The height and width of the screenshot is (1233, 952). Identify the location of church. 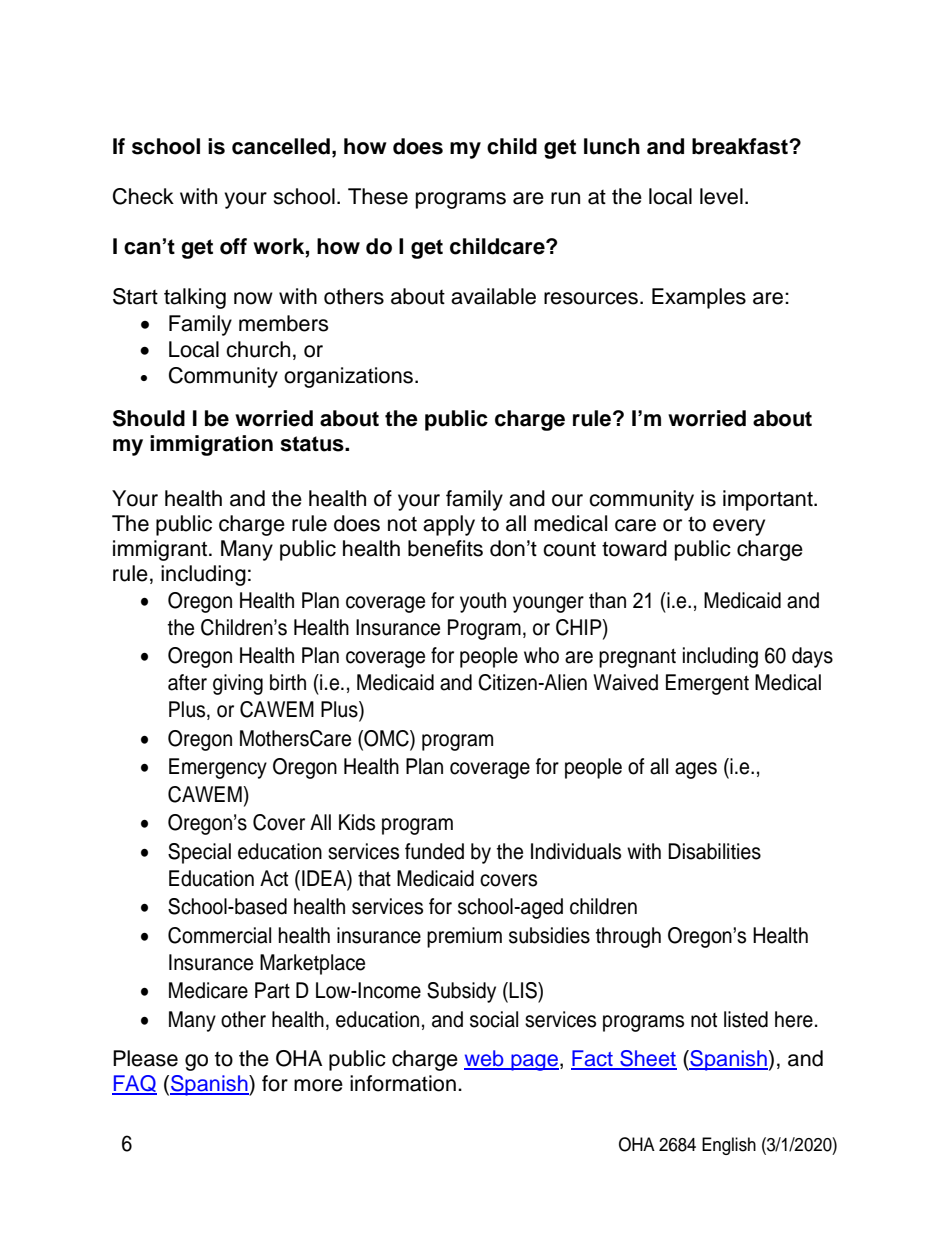
(258, 349).
